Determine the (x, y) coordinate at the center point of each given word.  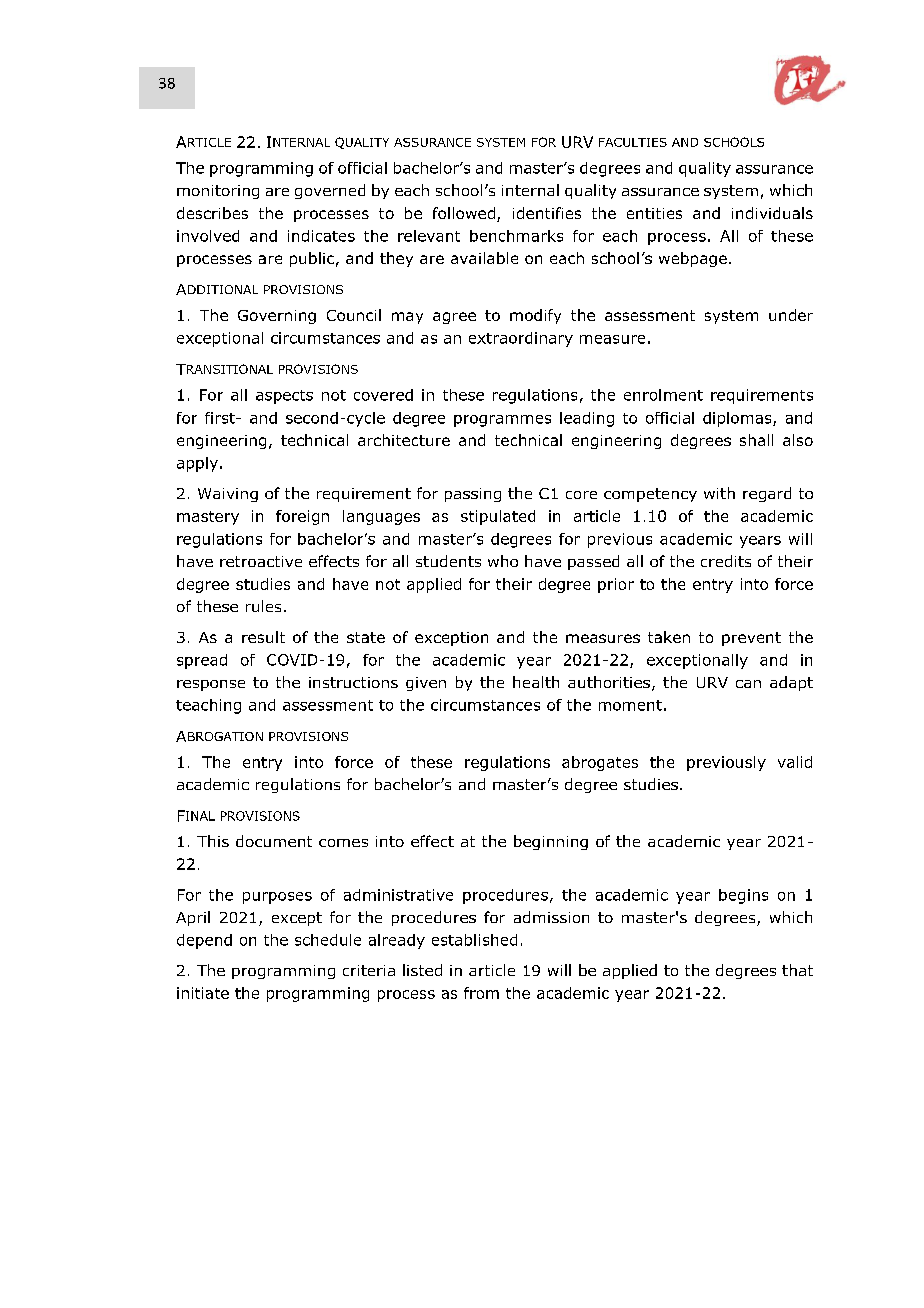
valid (795, 762)
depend (204, 941)
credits (726, 561)
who (503, 561)
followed (464, 213)
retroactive (261, 561)
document (274, 841)
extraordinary (521, 339)
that (797, 970)
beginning (551, 842)
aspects (284, 397)
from (481, 993)
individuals (772, 213)
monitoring (218, 192)
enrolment (663, 395)
